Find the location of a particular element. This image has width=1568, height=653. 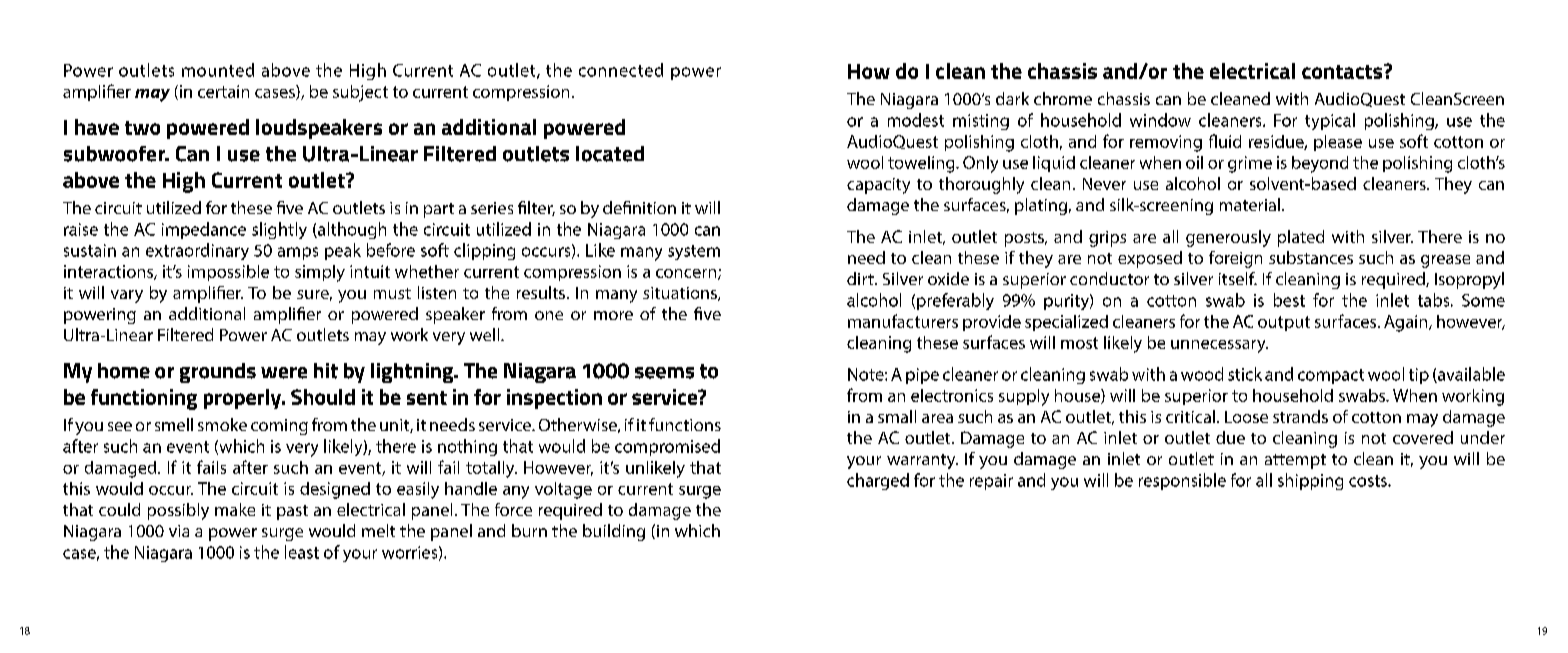

vary is located at coordinates (127, 296).
